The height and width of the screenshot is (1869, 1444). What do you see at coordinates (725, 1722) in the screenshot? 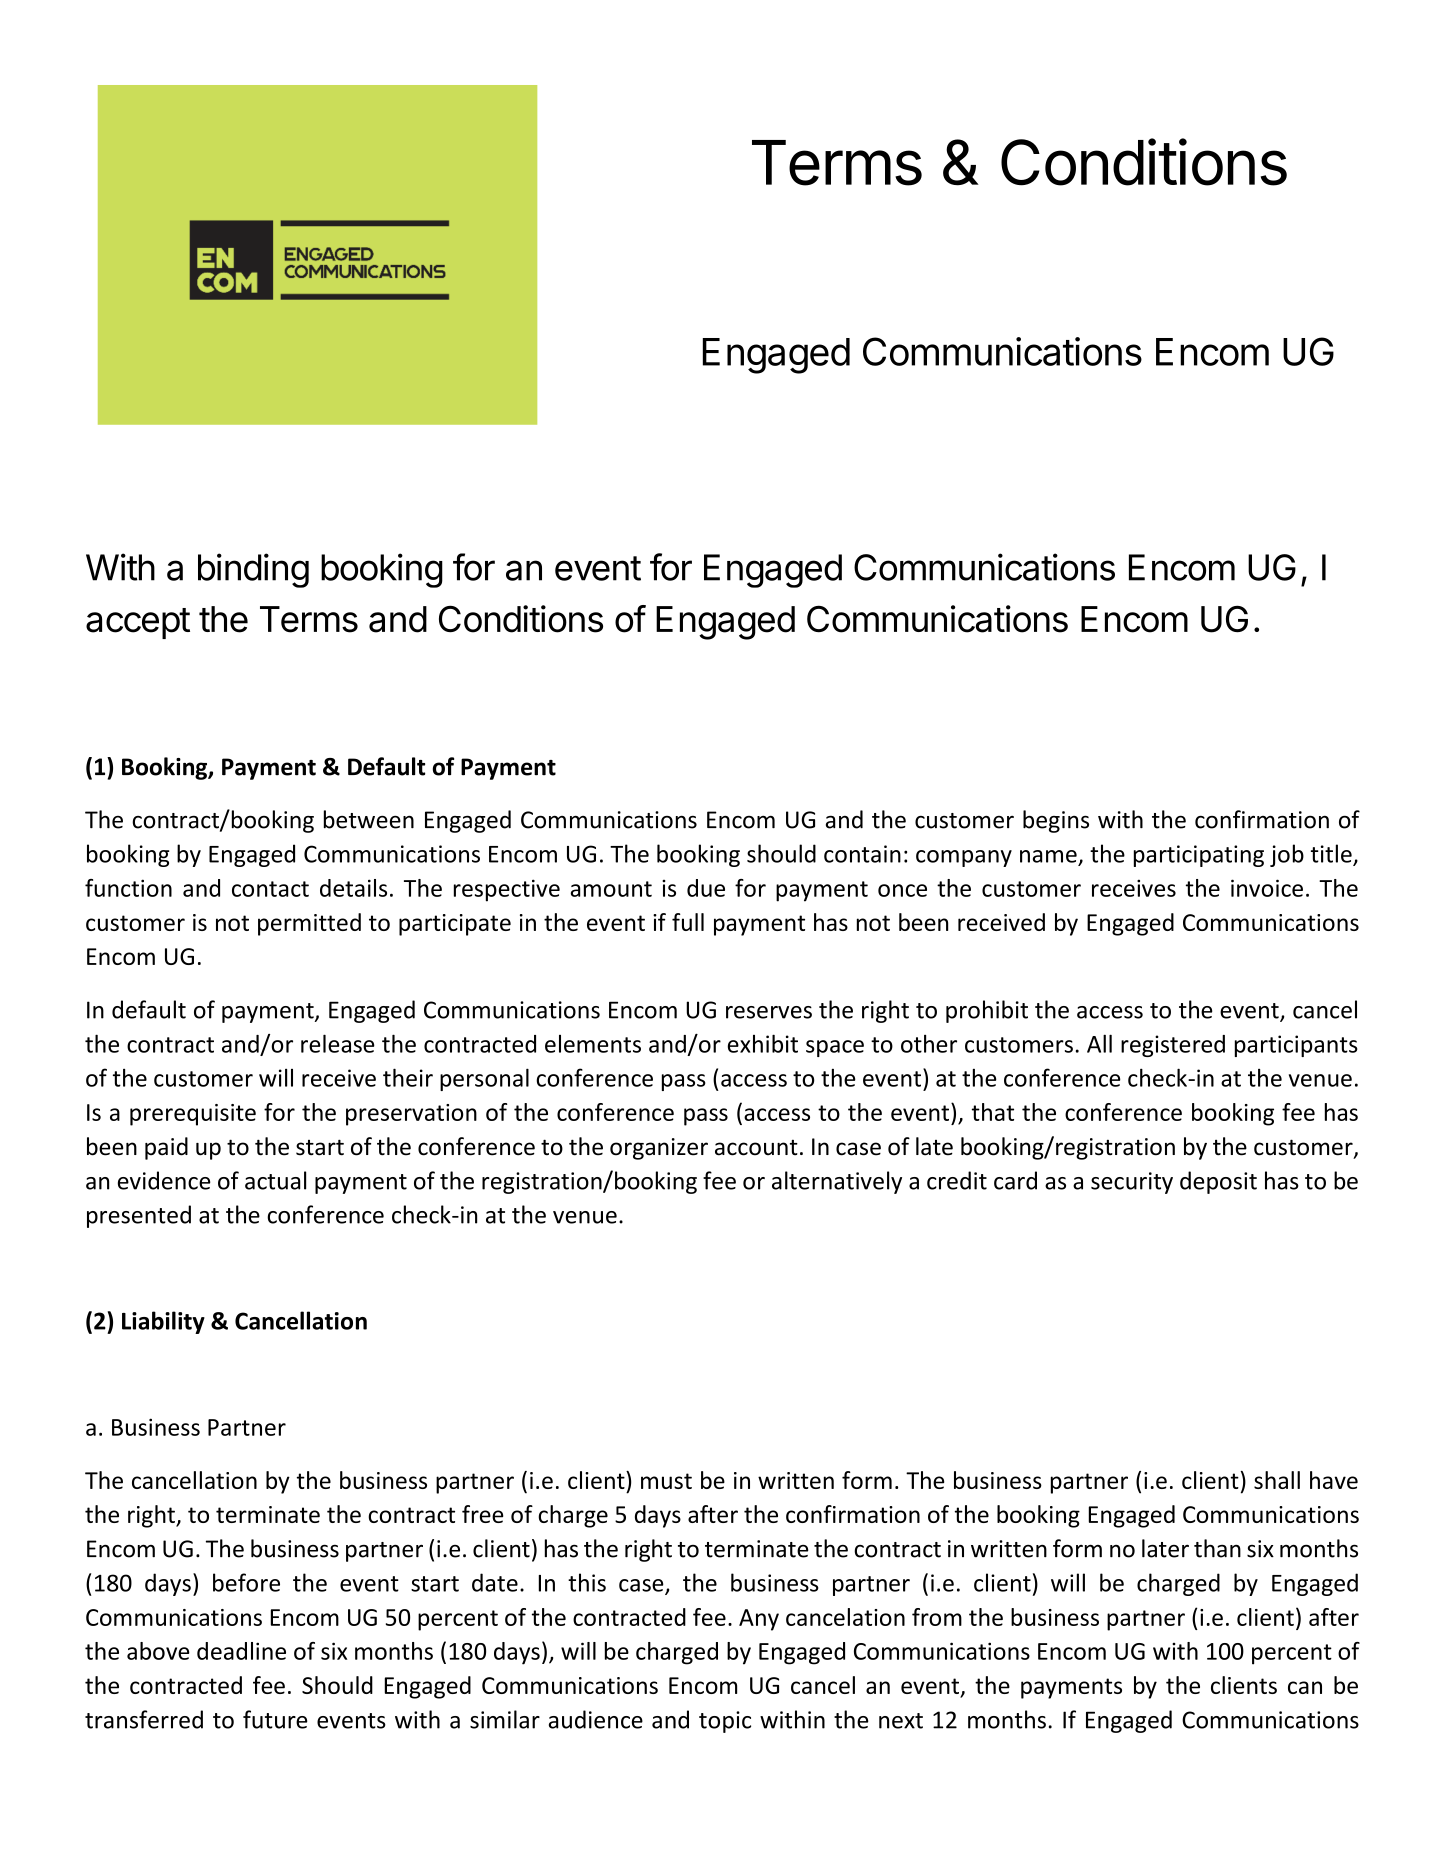
I see `topic` at bounding box center [725, 1722].
